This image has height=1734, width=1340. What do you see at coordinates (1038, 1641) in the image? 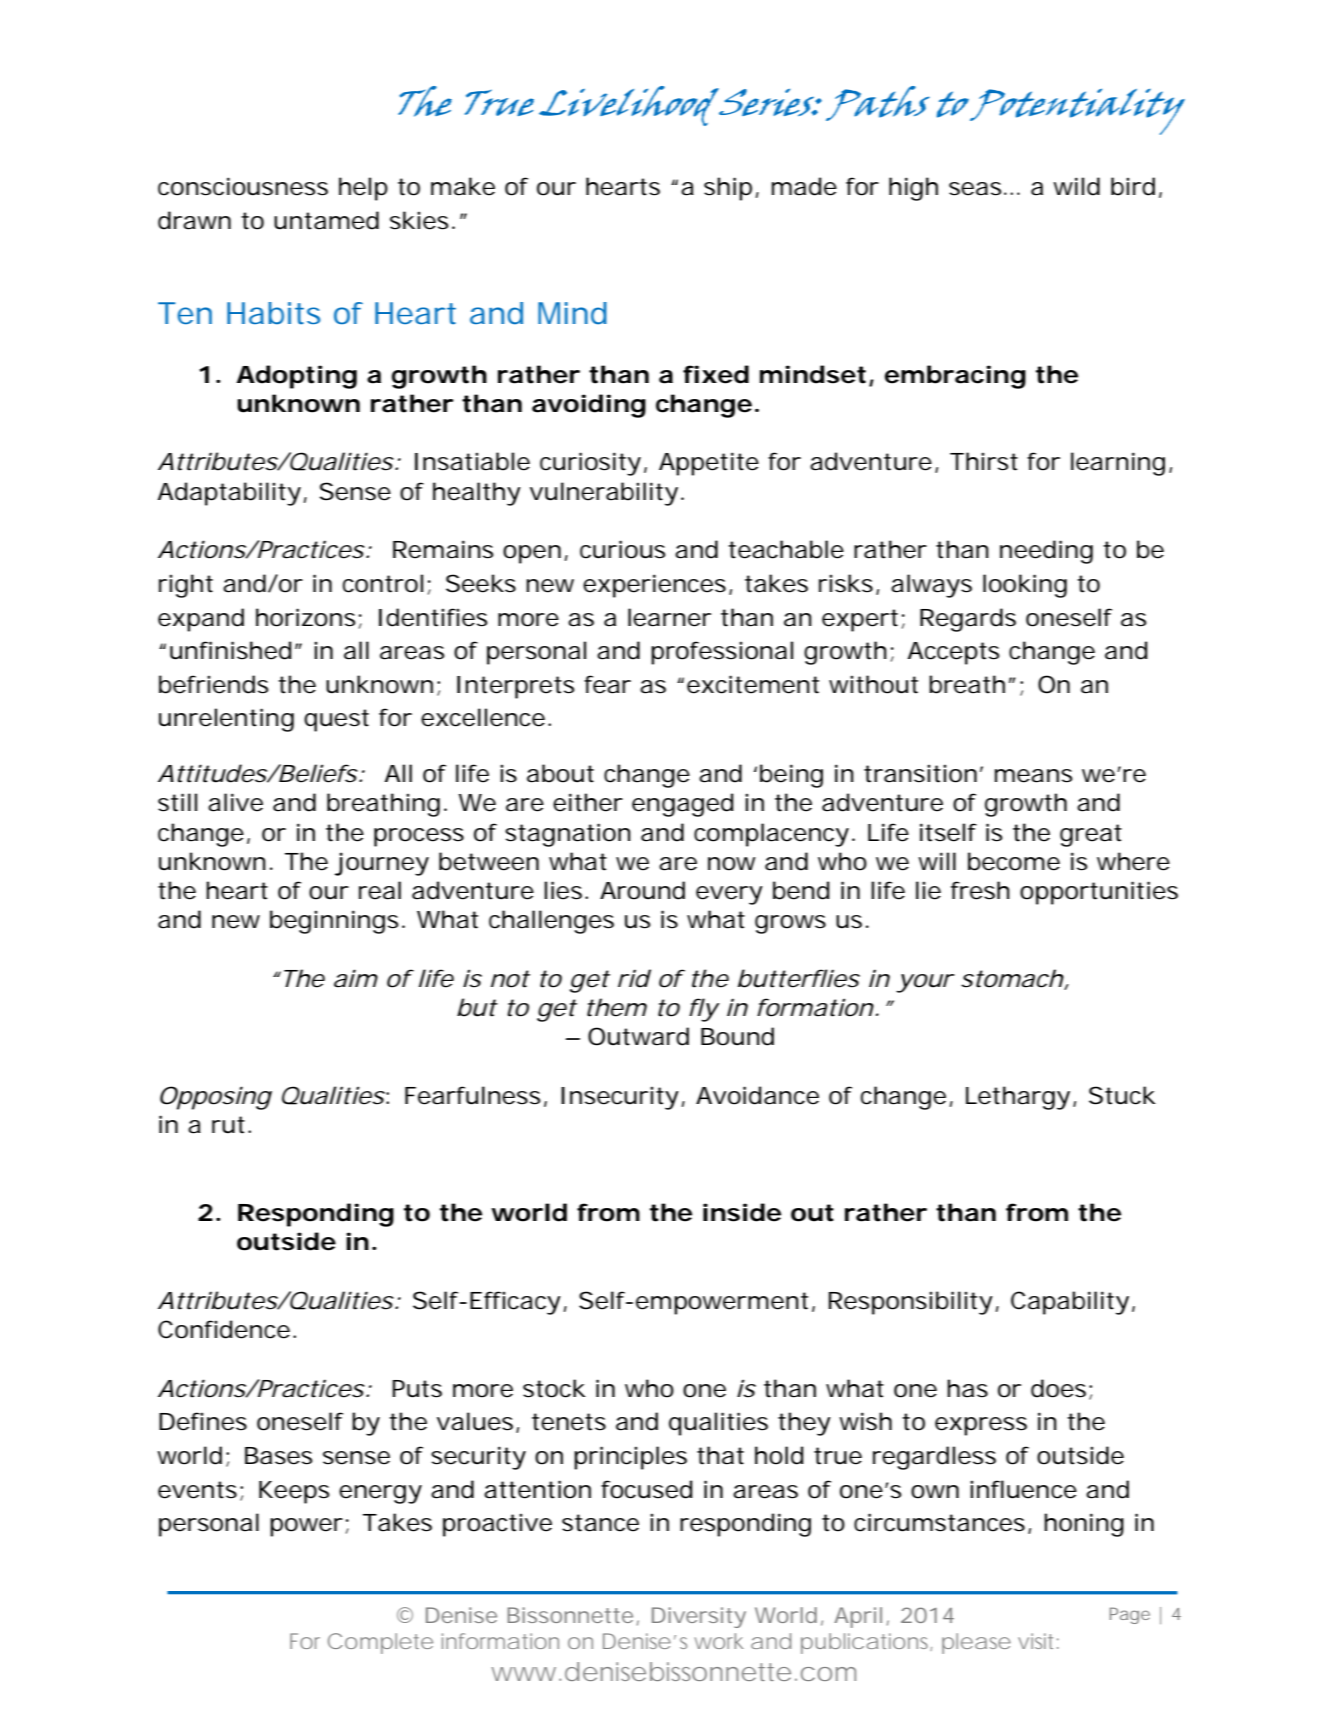
I see `visit` at bounding box center [1038, 1641].
